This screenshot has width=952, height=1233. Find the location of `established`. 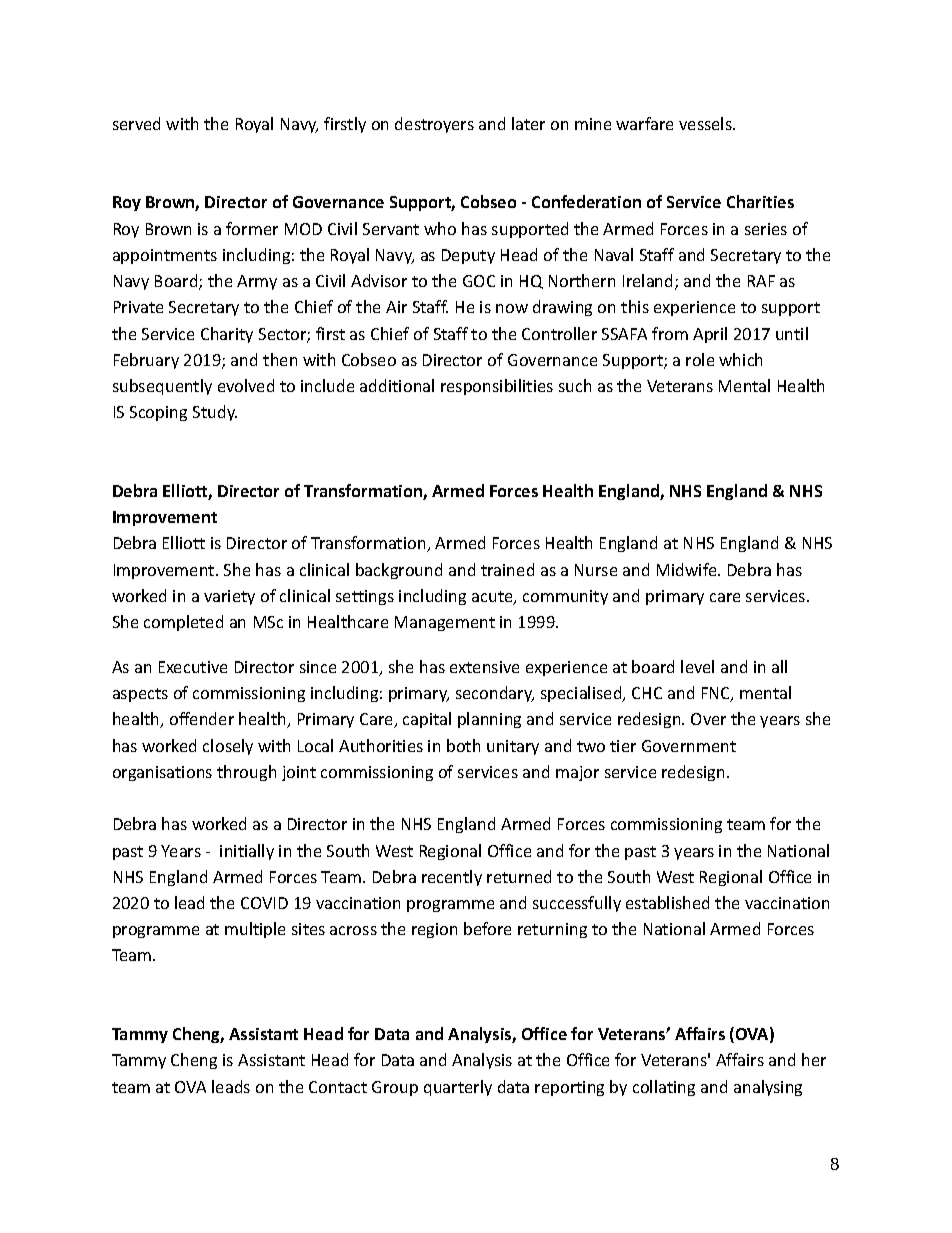

established is located at coordinates (667, 902).
